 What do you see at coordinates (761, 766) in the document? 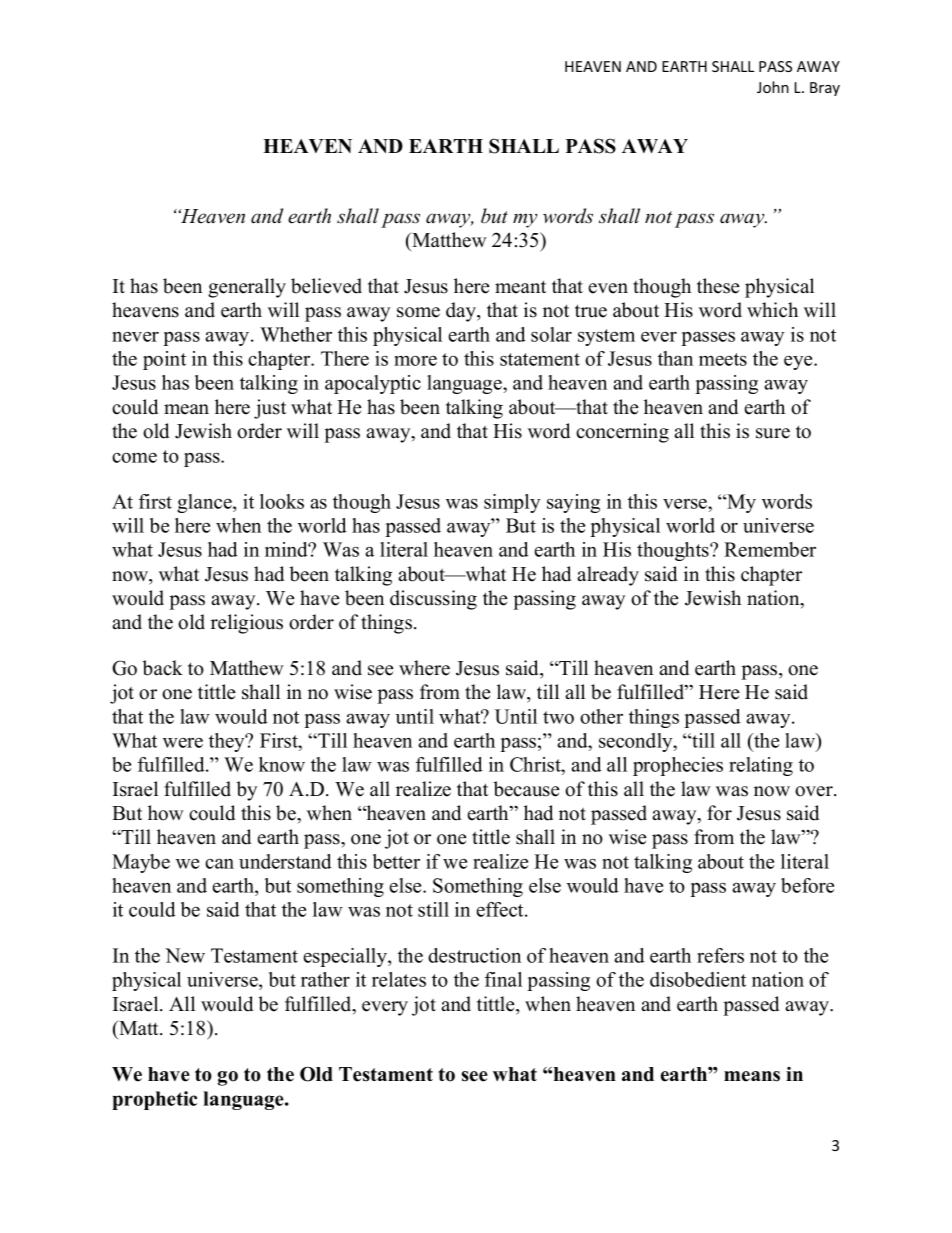
I see `relating` at bounding box center [761, 766].
